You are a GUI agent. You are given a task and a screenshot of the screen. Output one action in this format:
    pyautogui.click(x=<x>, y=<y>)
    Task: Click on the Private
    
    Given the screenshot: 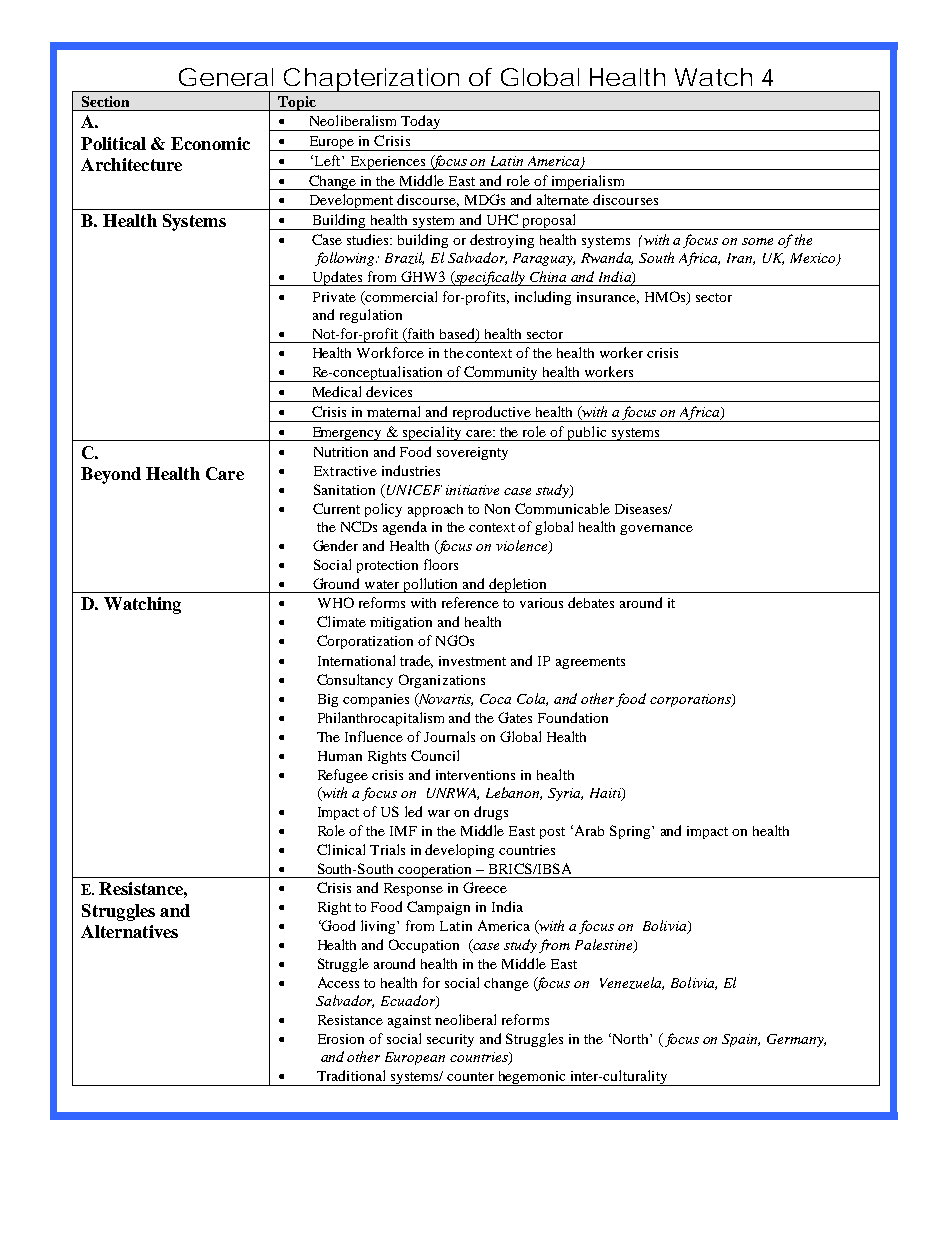 What is the action you would take?
    pyautogui.click(x=334, y=297)
